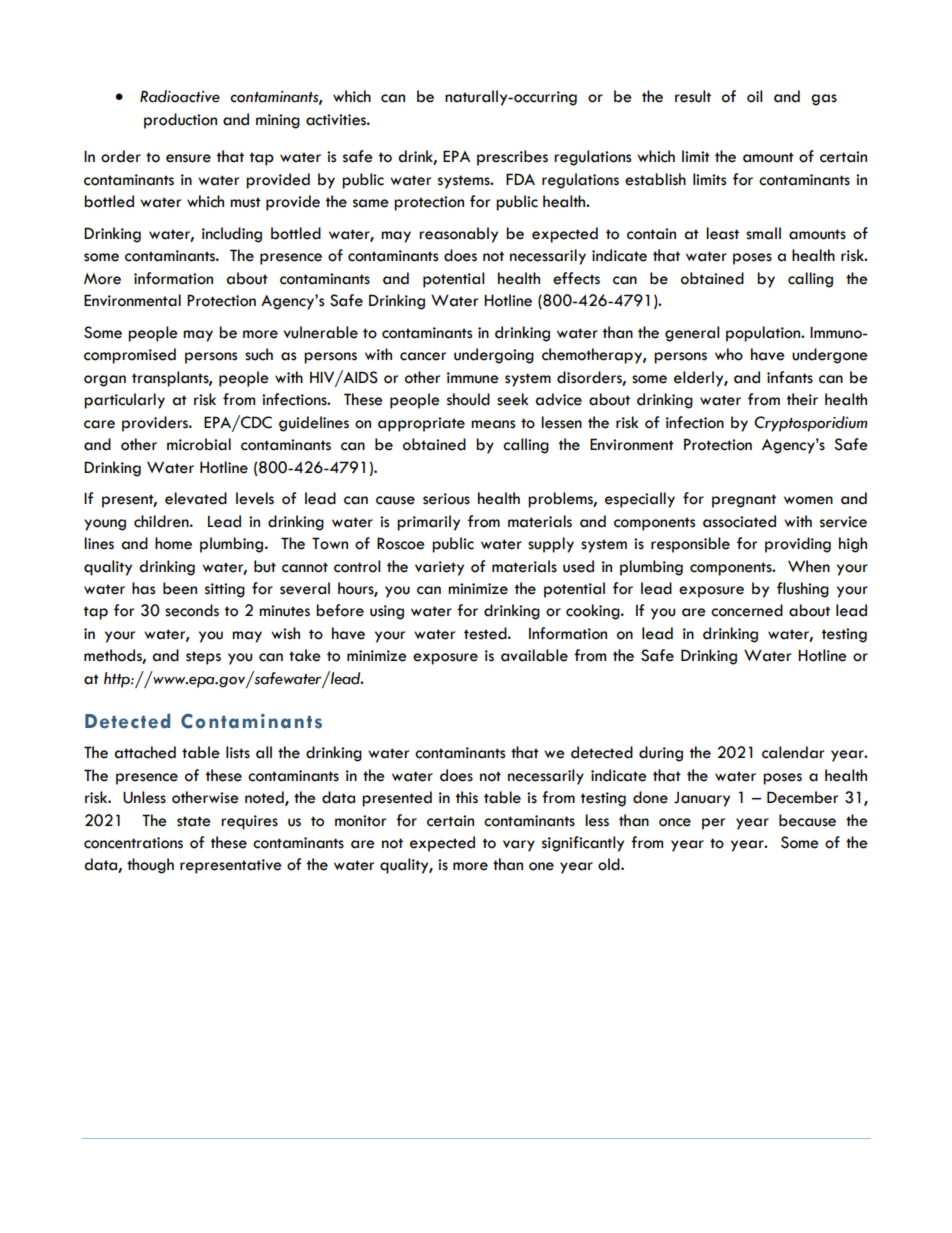 The height and width of the page is (1233, 952). Describe the element at coordinates (180, 121) in the page. I see `production` at that location.
